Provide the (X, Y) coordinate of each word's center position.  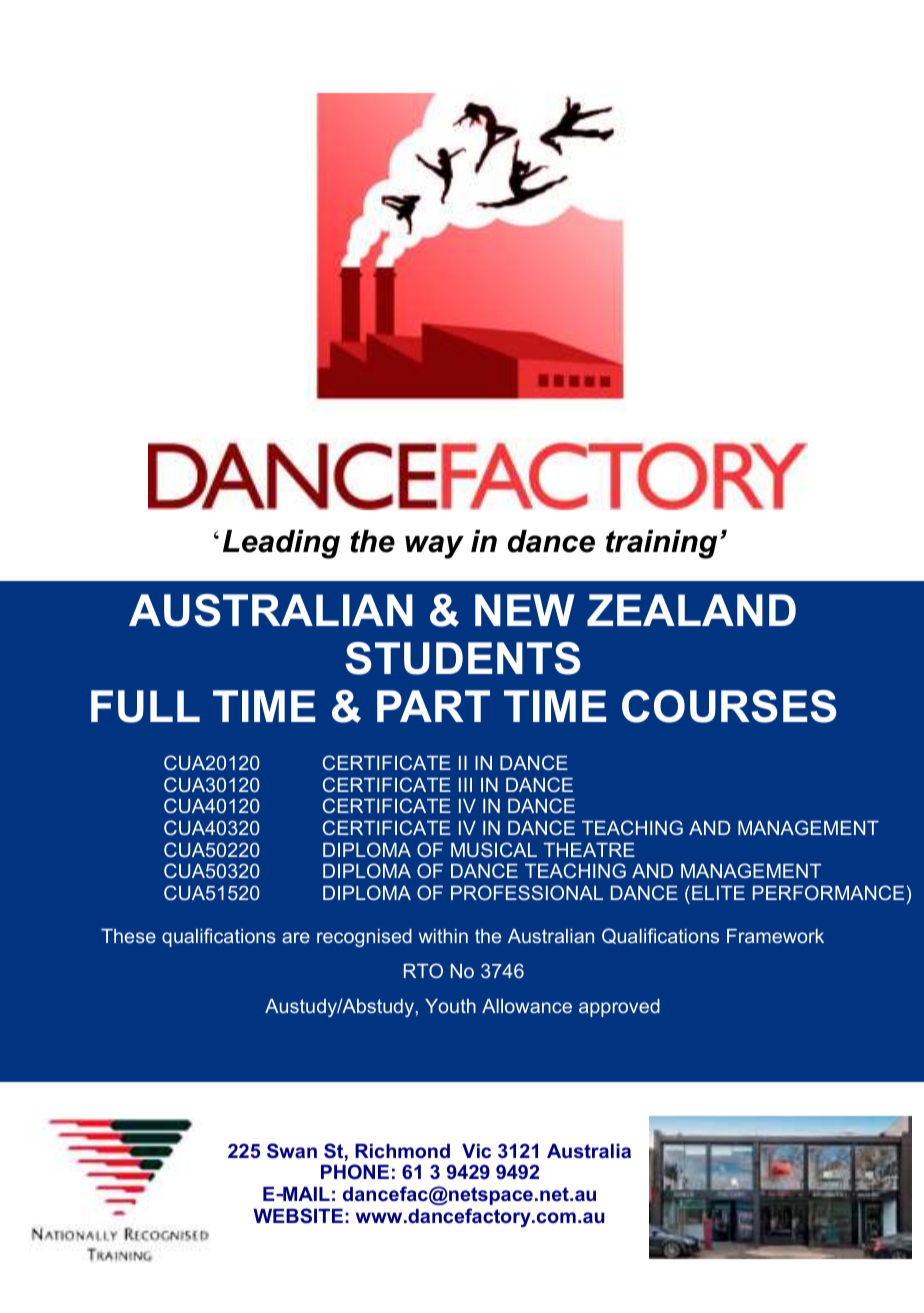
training (661, 544)
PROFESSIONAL (527, 892)
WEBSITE (298, 1216)
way (434, 547)
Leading (281, 544)
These (128, 936)
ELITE (718, 893)
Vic (476, 1151)
